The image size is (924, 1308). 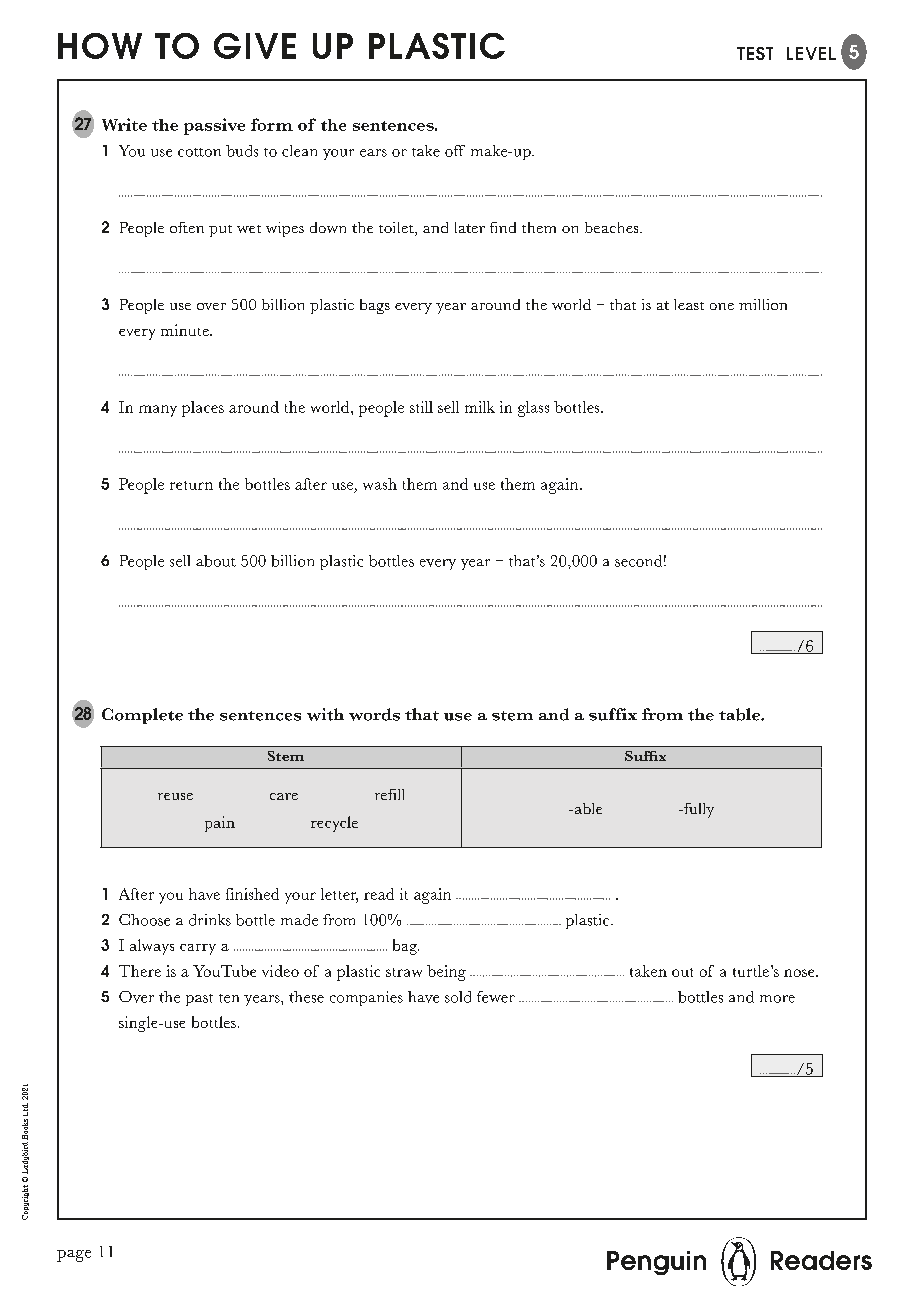 I want to click on one, so click(x=722, y=306).
